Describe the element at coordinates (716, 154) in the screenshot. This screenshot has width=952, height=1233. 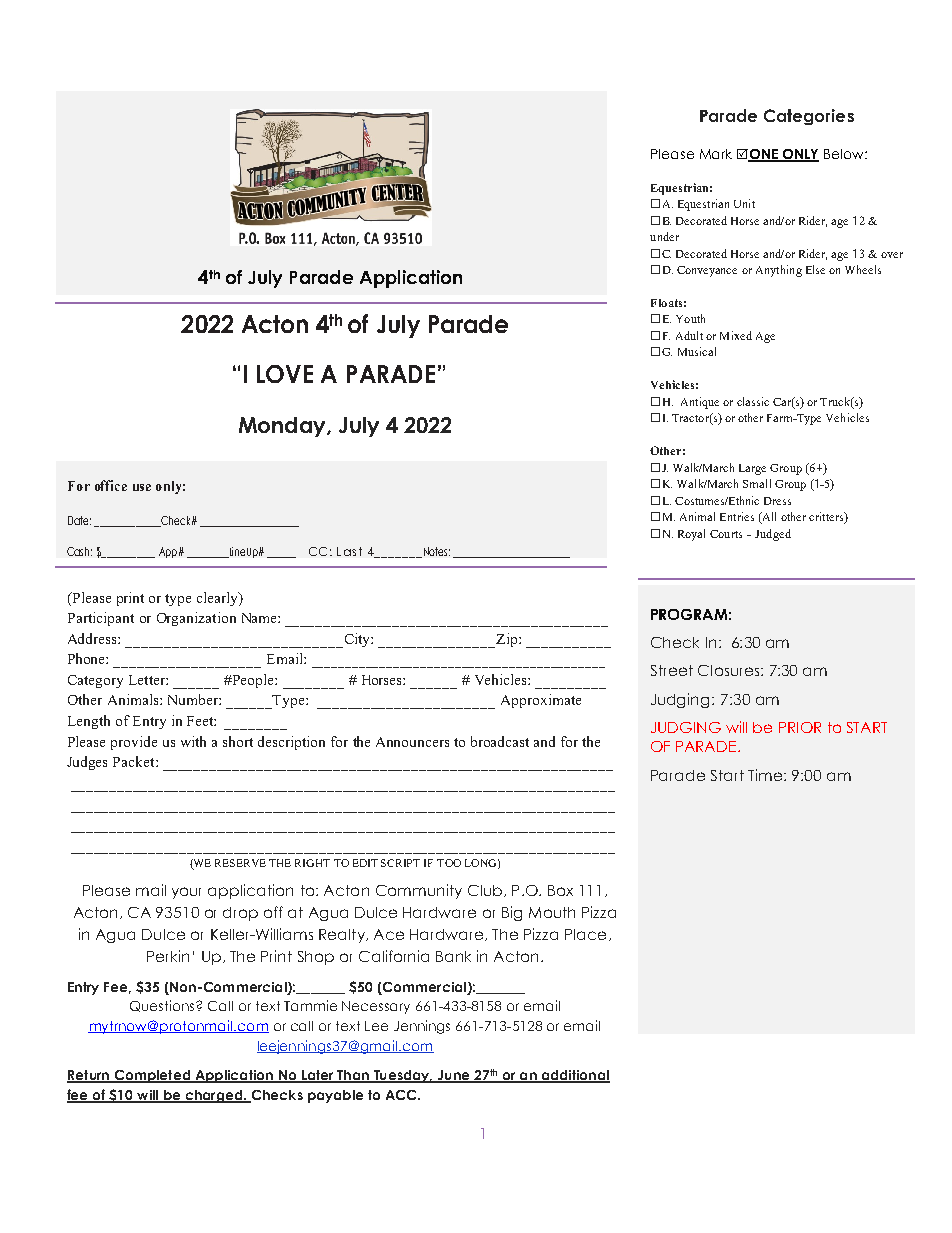
I see `Mark` at that location.
